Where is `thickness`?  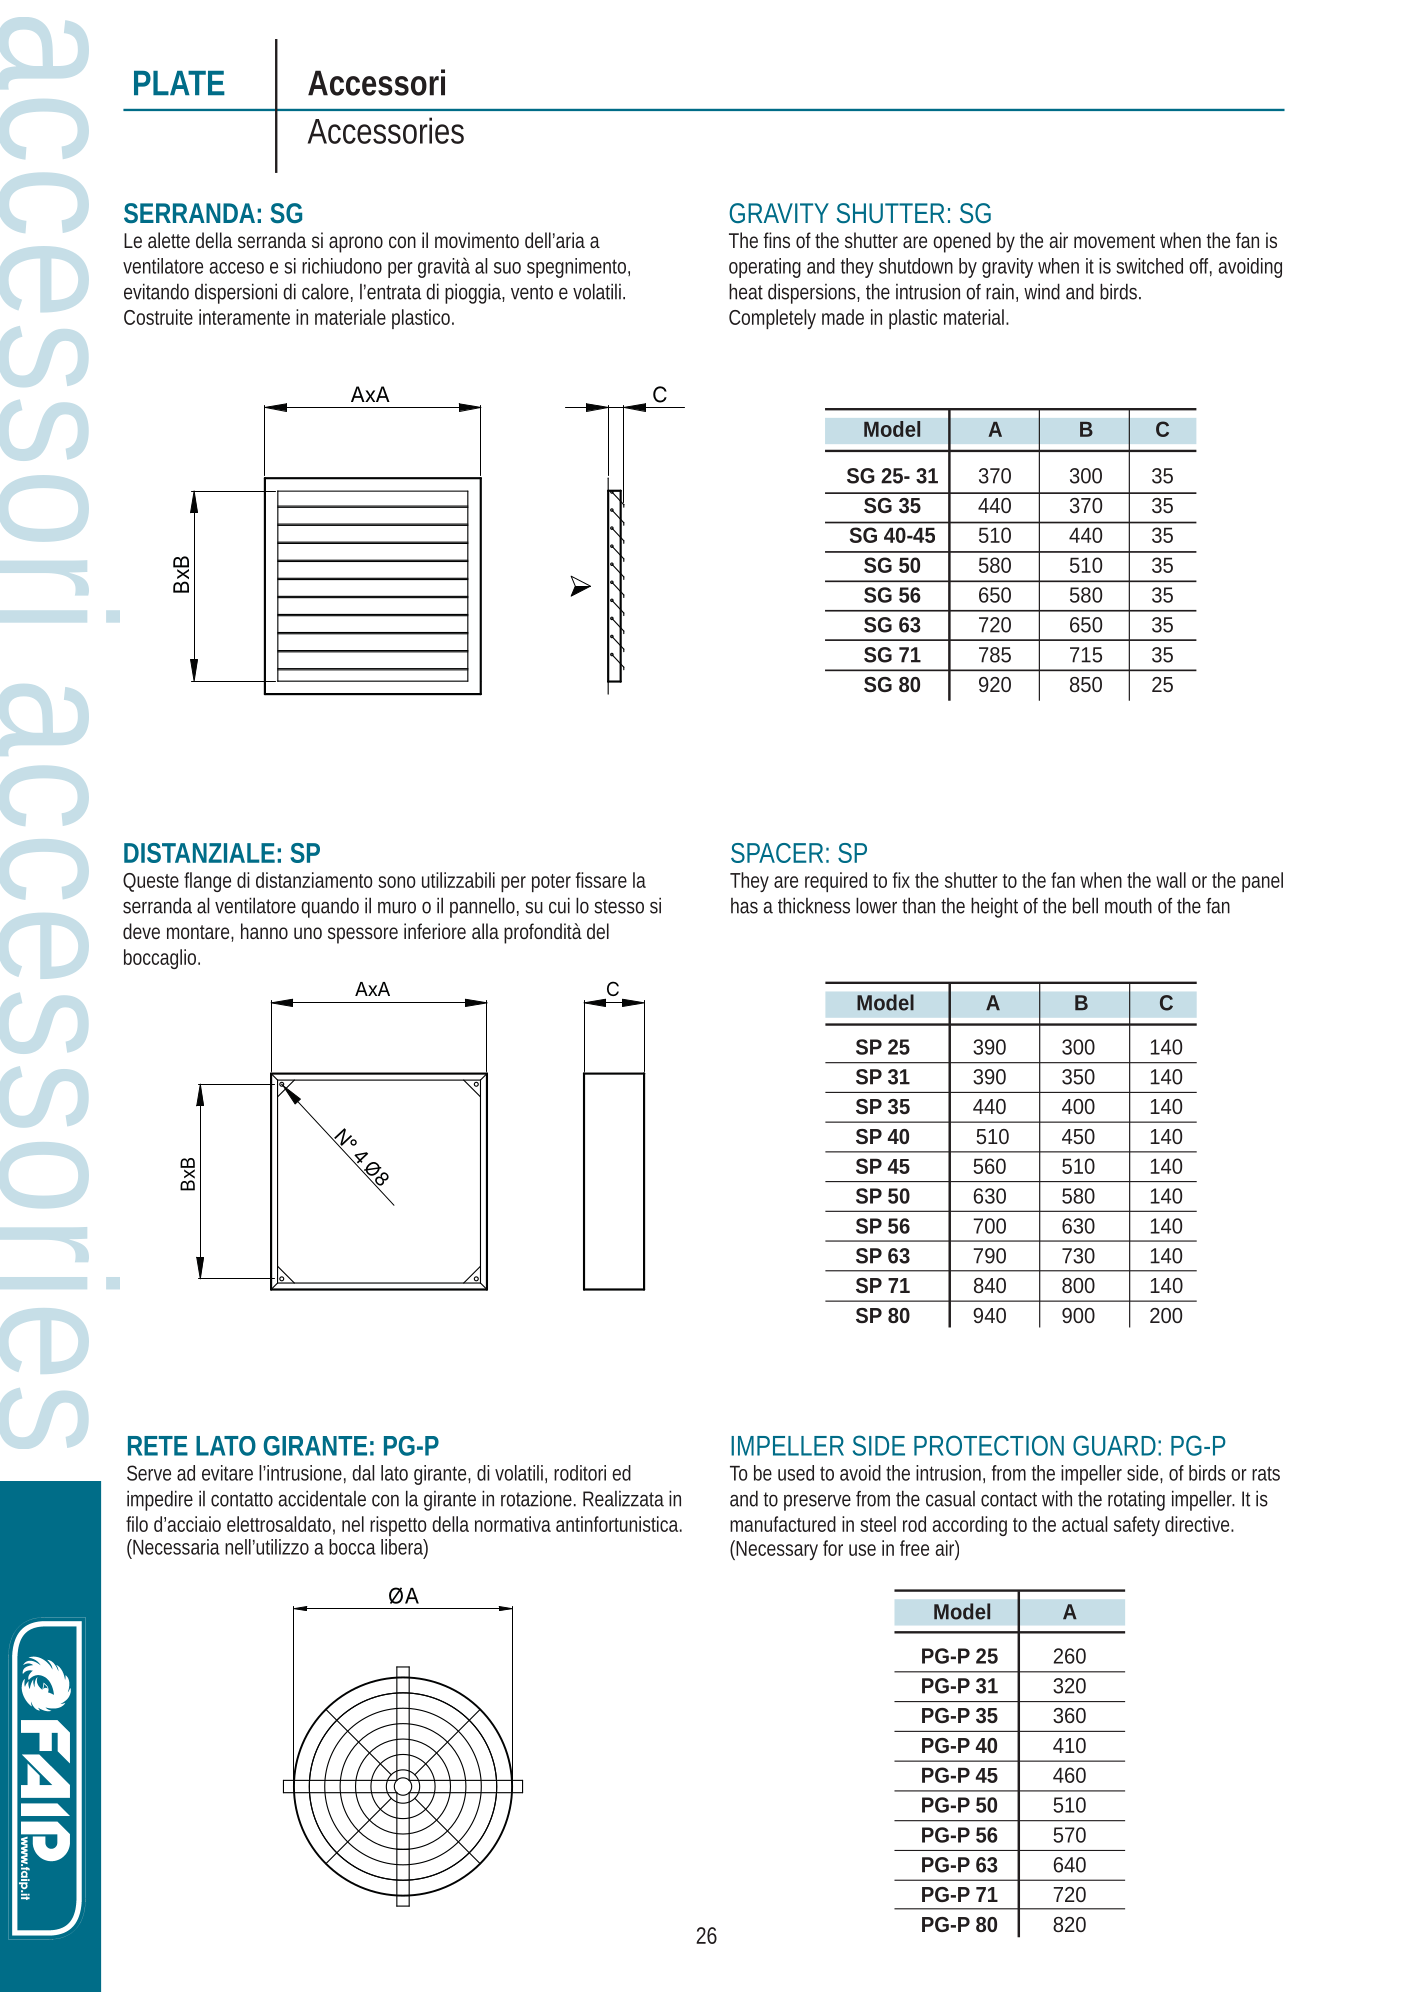
thickness is located at coordinates (814, 905).
